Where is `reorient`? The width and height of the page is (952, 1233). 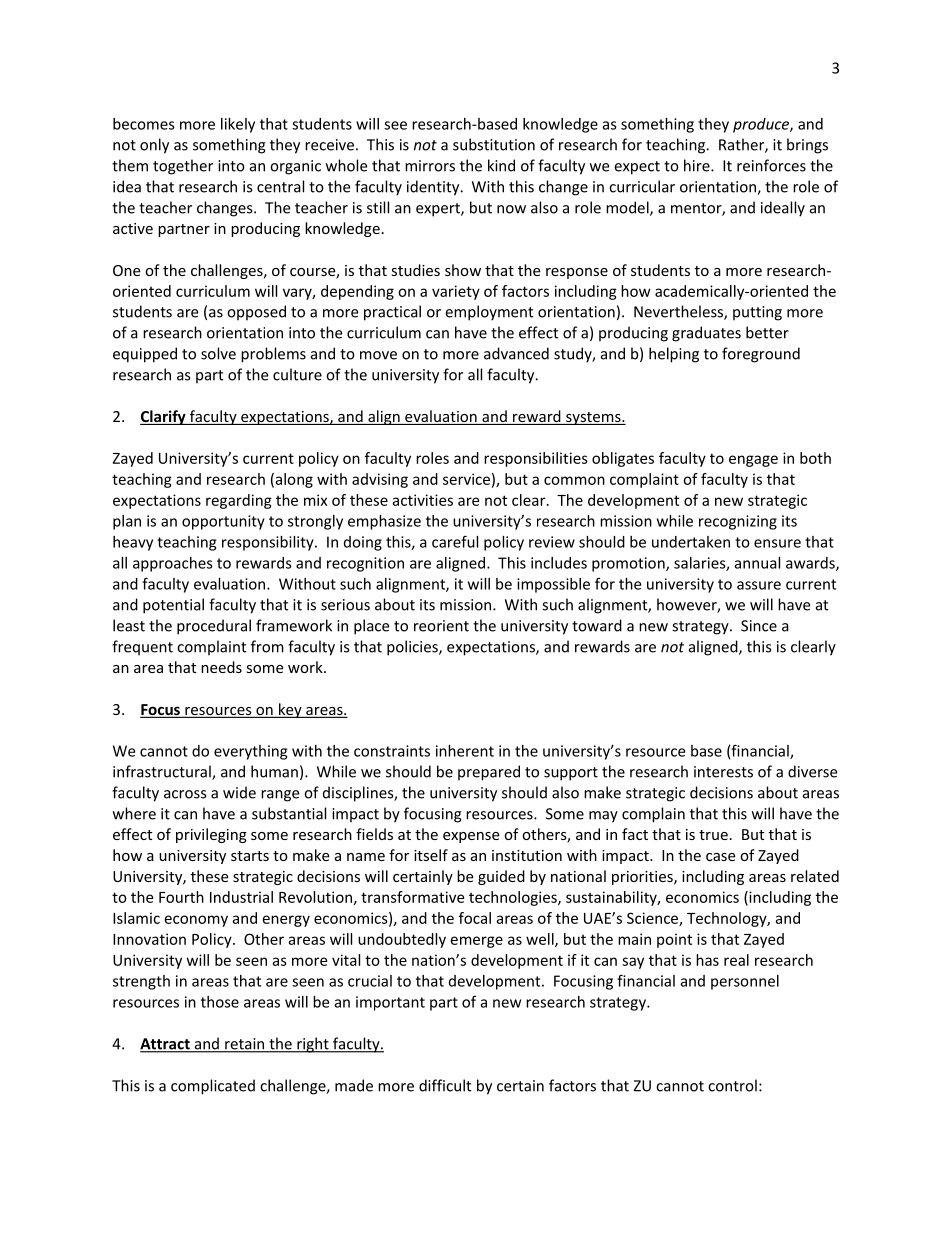
reorient is located at coordinates (441, 626).
